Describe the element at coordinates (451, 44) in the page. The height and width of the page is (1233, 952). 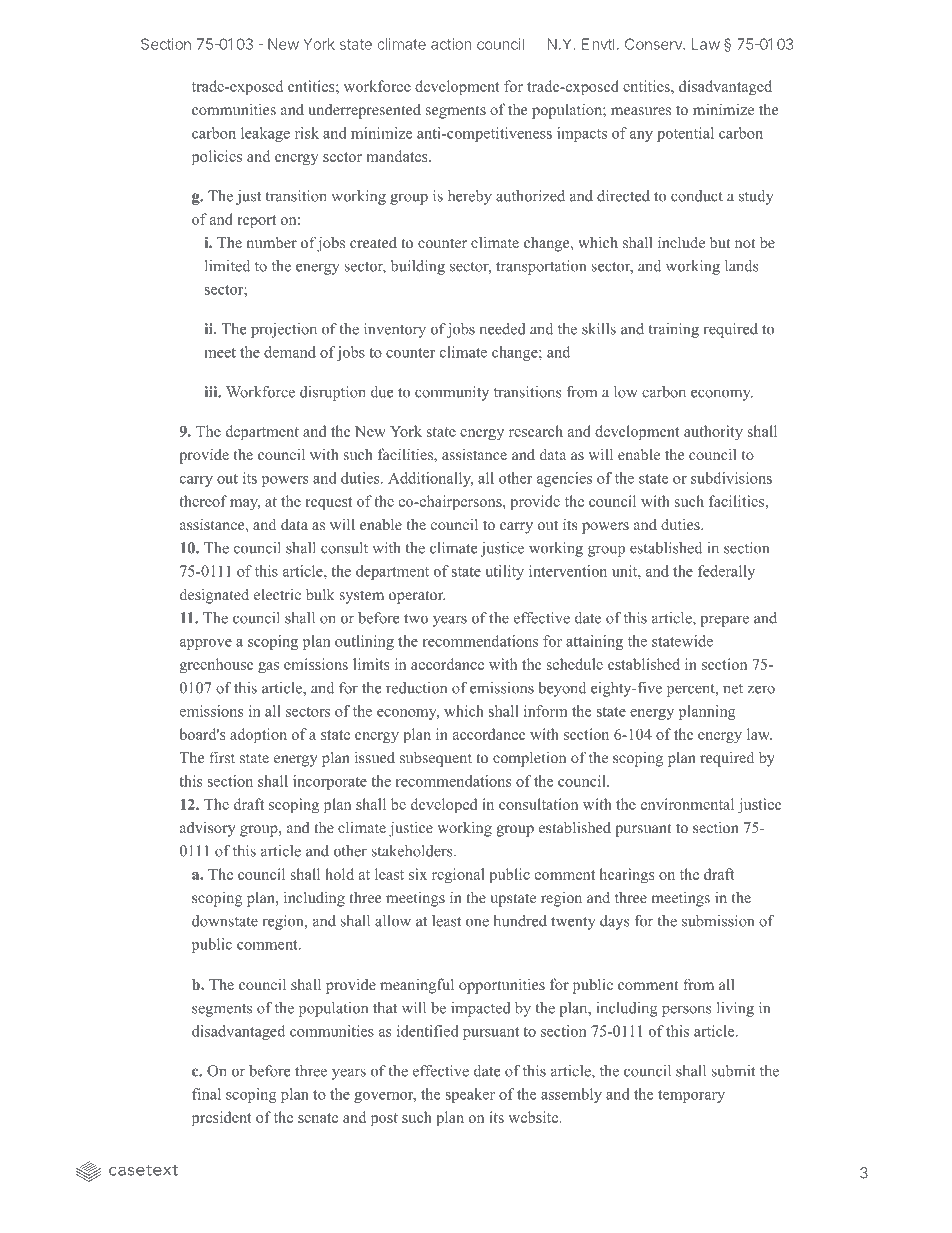
I see `action` at that location.
